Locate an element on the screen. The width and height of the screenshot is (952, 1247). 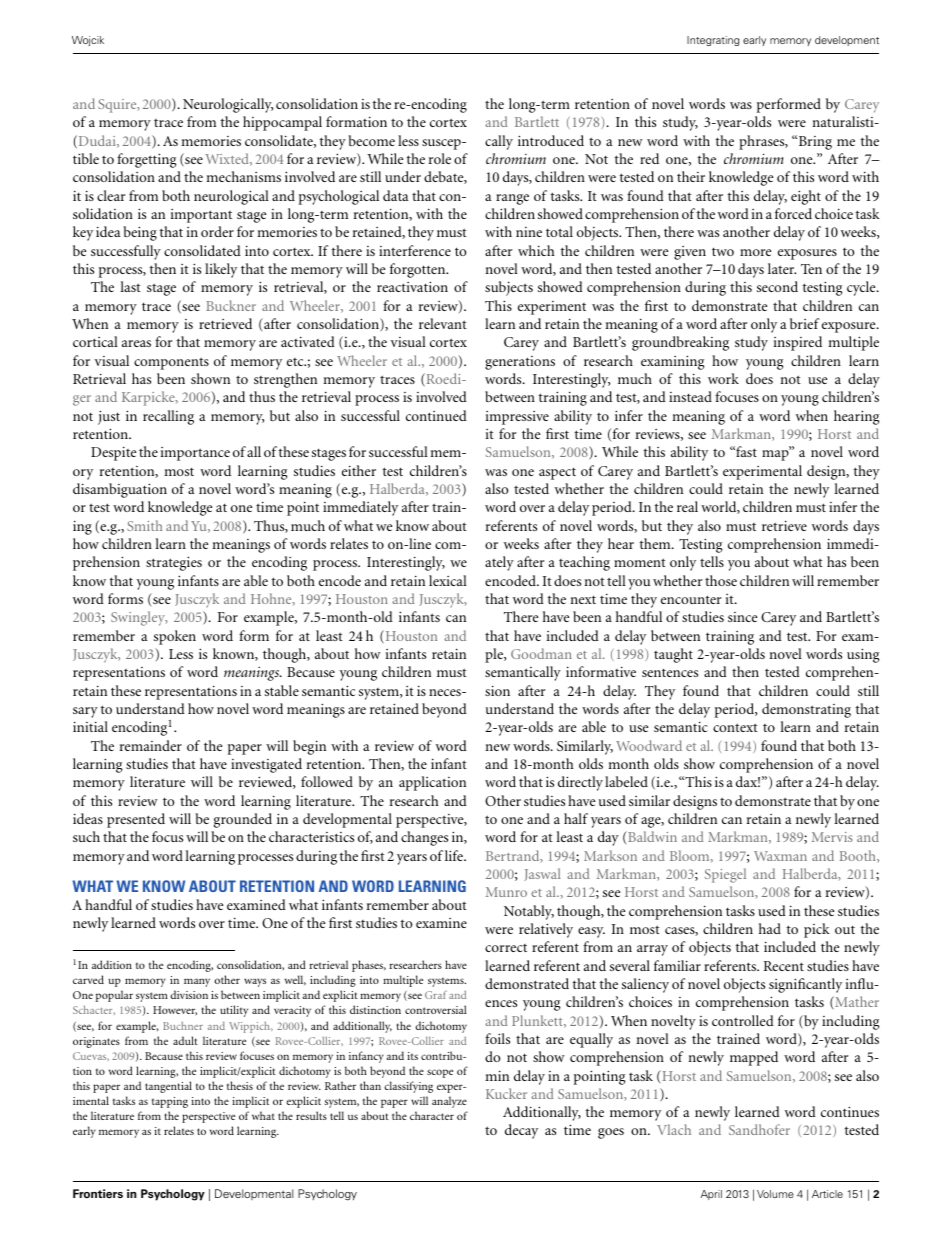
forgetting is located at coordinates (147, 160).
